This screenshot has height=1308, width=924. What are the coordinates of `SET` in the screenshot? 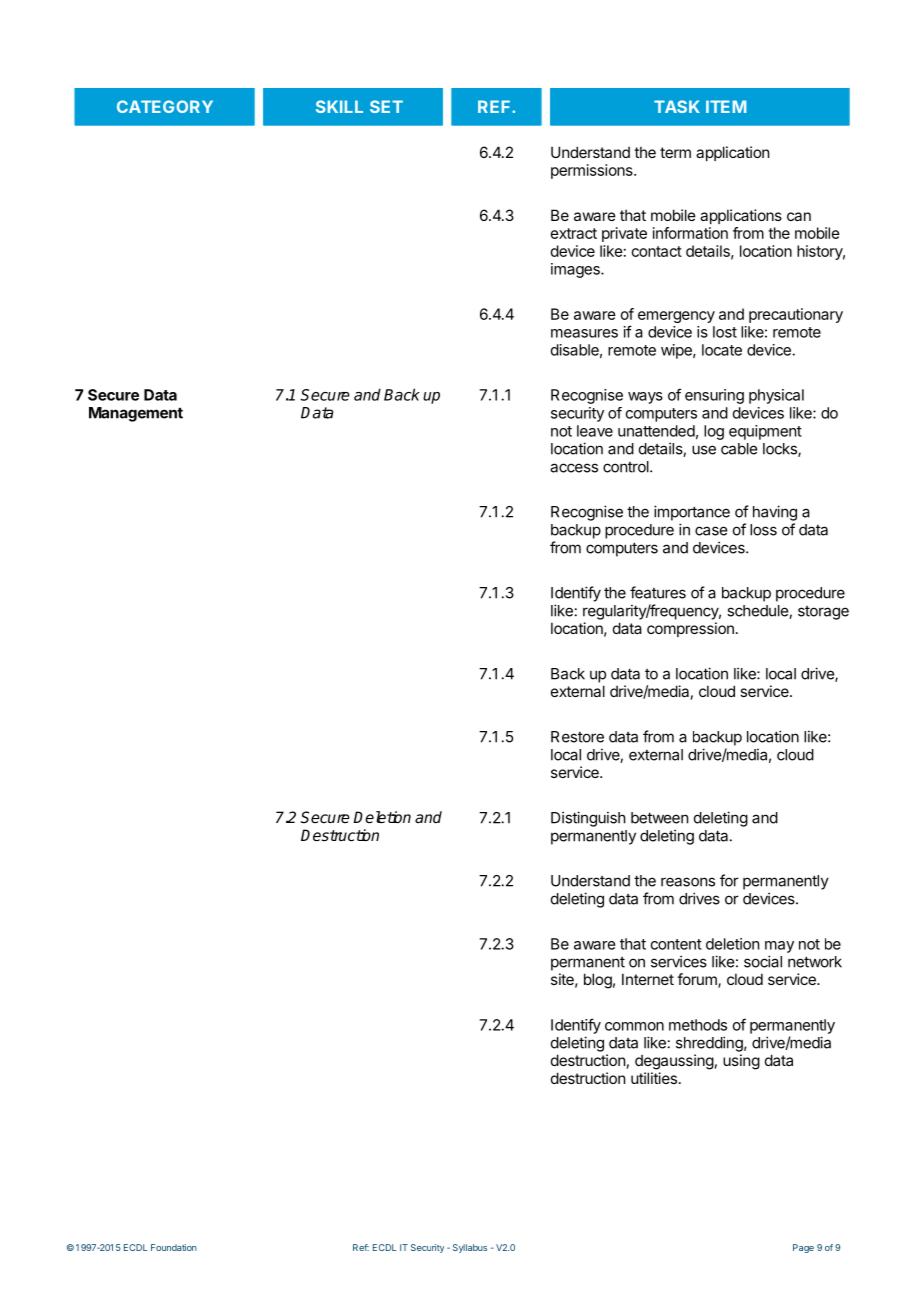 It's located at (386, 106).
